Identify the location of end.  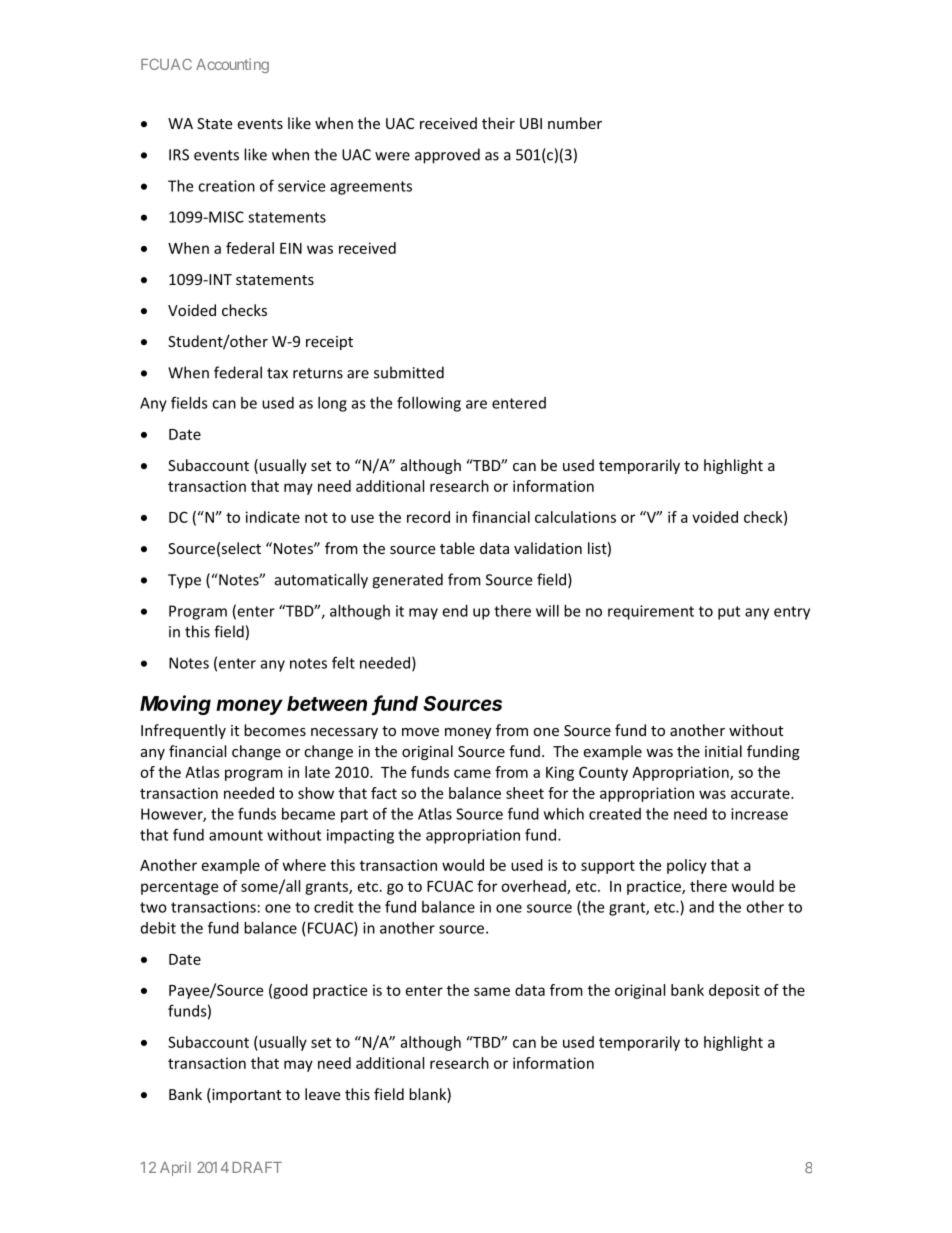
(455, 611).
